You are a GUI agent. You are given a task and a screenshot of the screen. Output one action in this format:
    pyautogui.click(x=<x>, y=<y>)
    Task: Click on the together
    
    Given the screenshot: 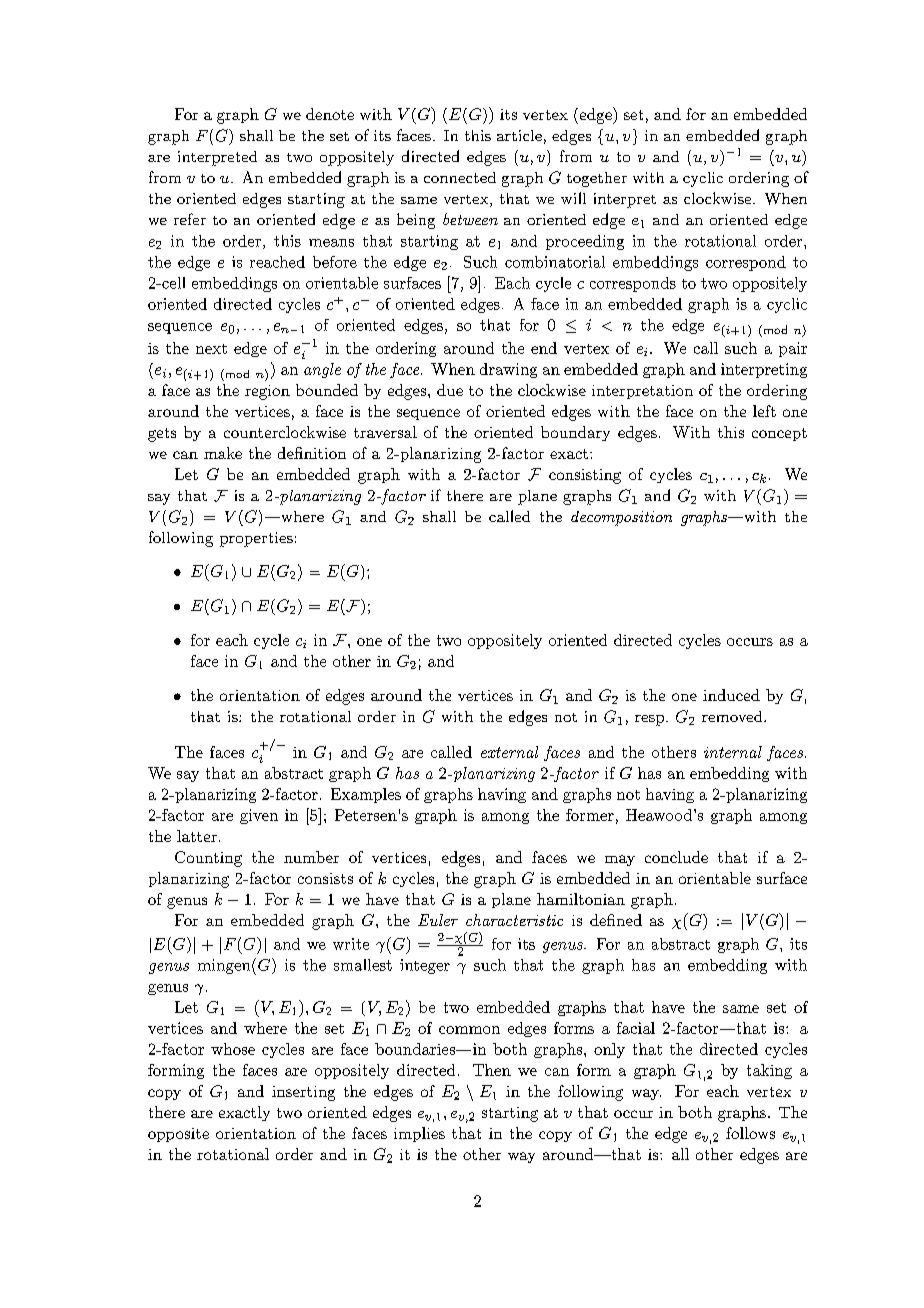 What is the action you would take?
    pyautogui.click(x=597, y=179)
